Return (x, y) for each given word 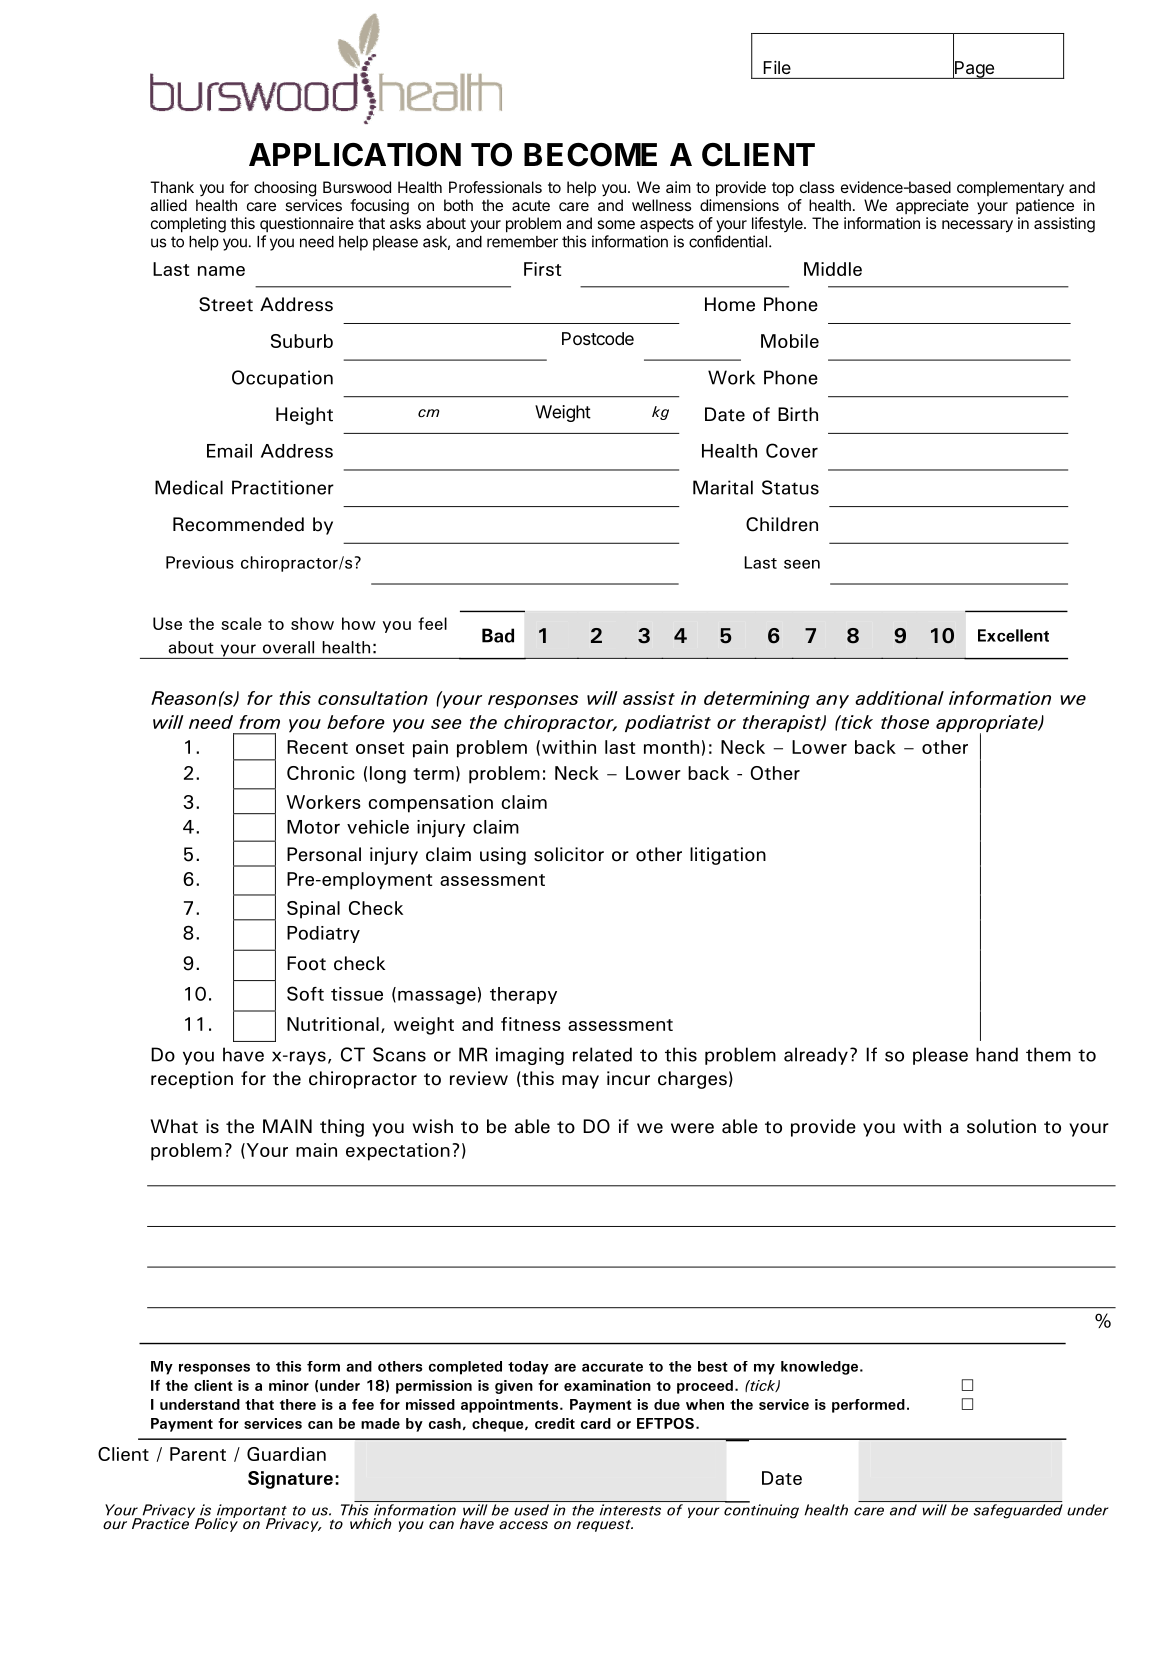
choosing (285, 189)
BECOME (590, 155)
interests (630, 1510)
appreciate (932, 206)
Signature (290, 1480)
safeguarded (1018, 1511)
